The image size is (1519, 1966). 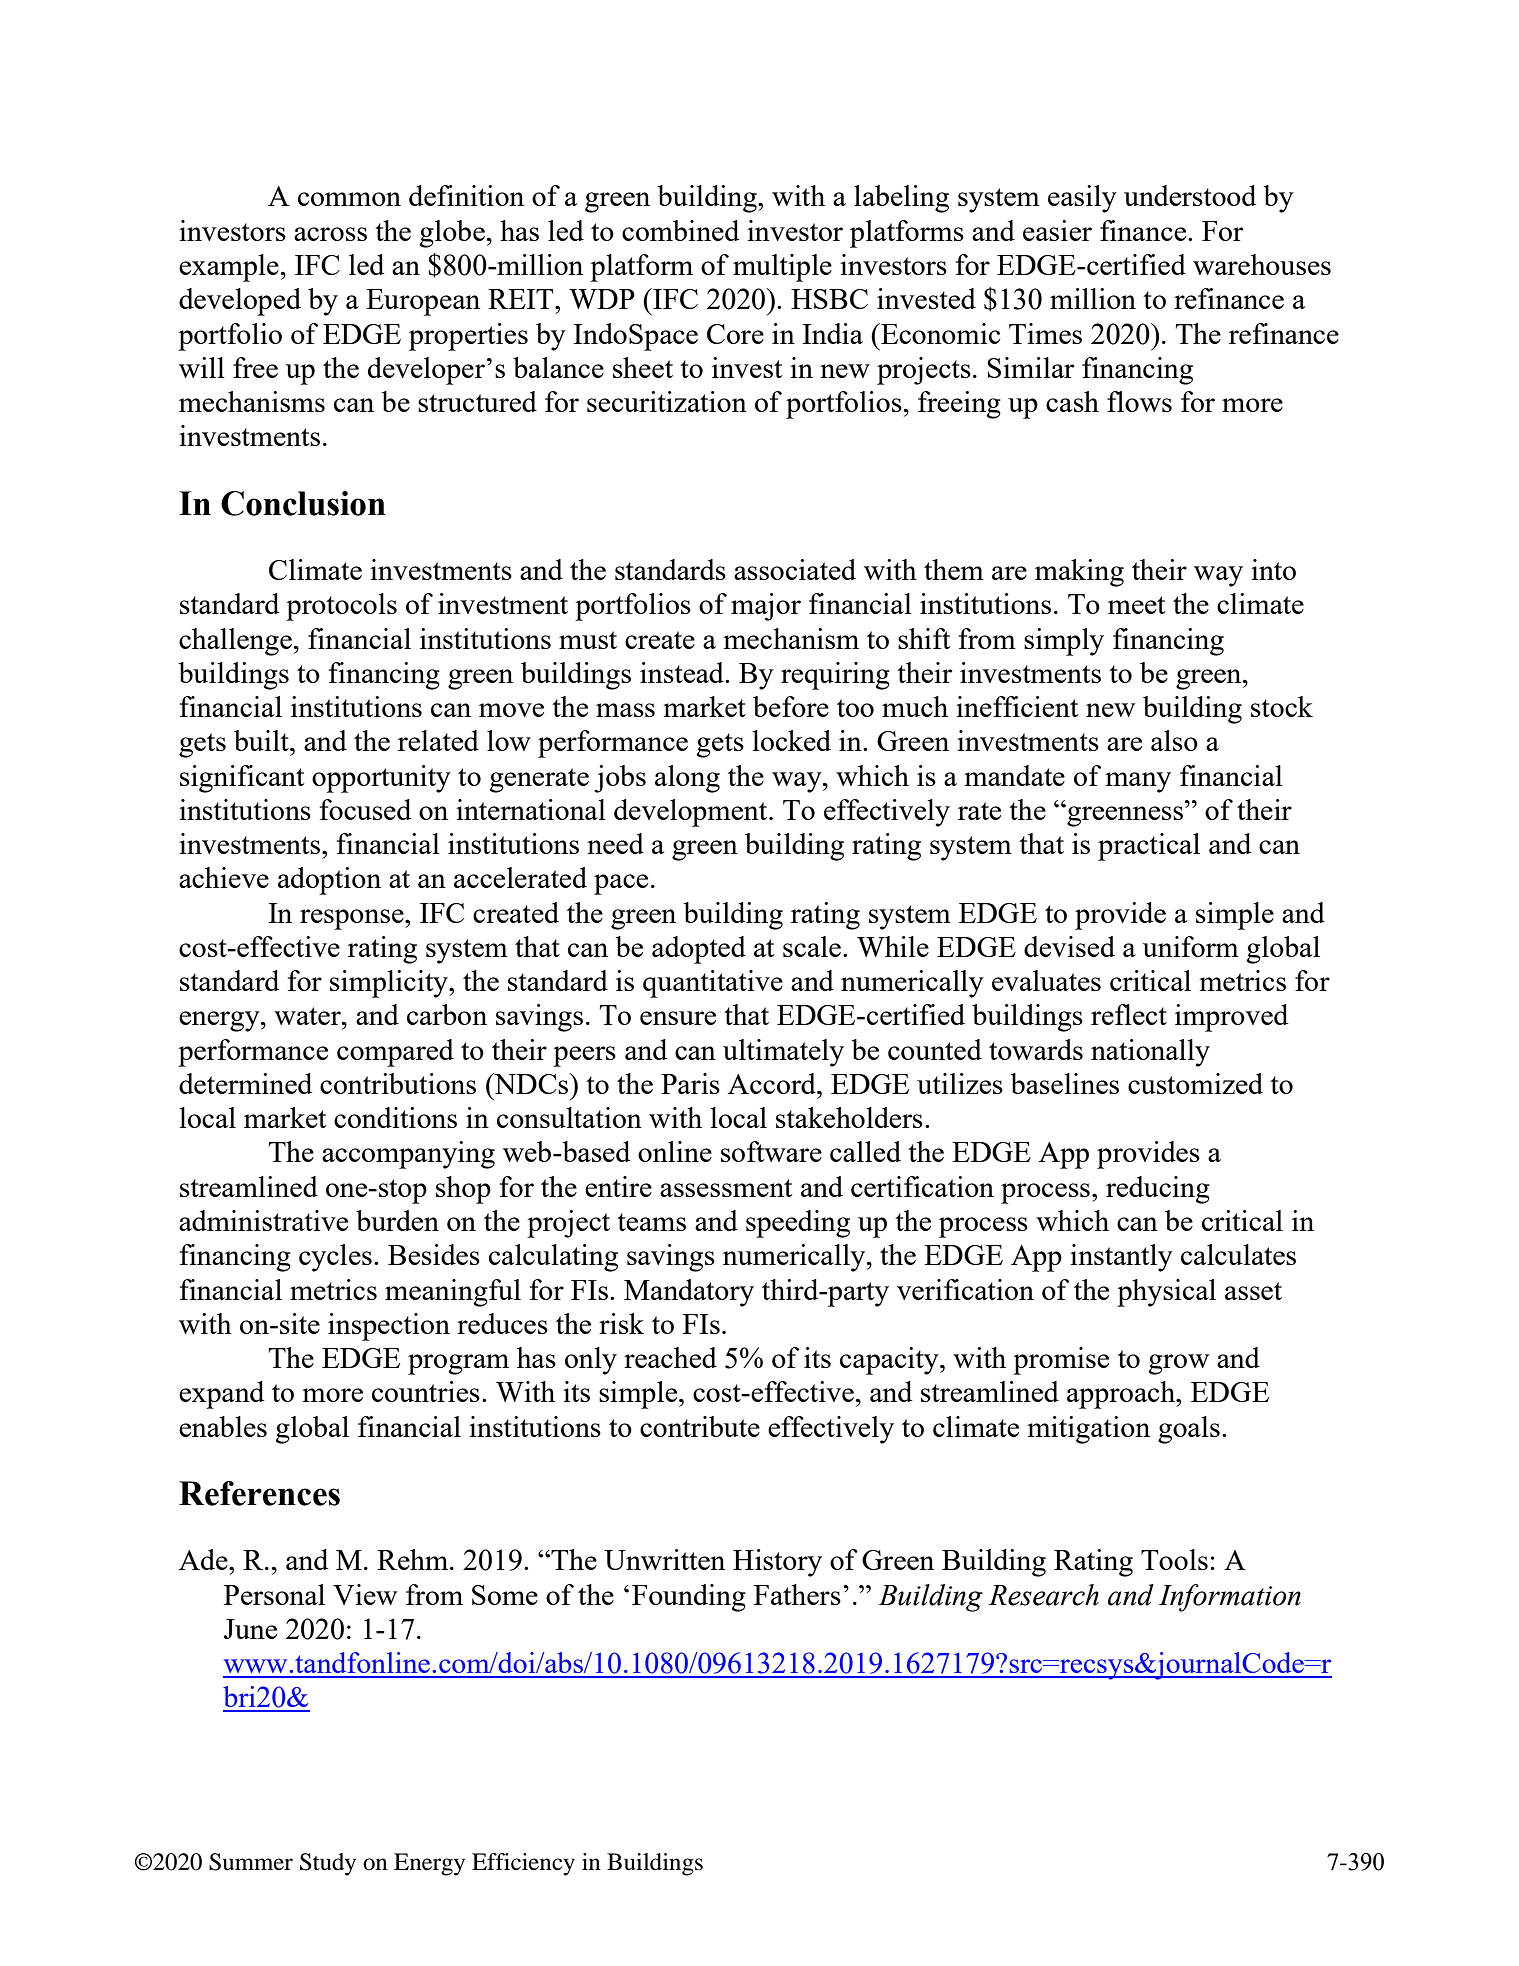 What do you see at coordinates (1230, 1598) in the screenshot?
I see `Information` at bounding box center [1230, 1598].
